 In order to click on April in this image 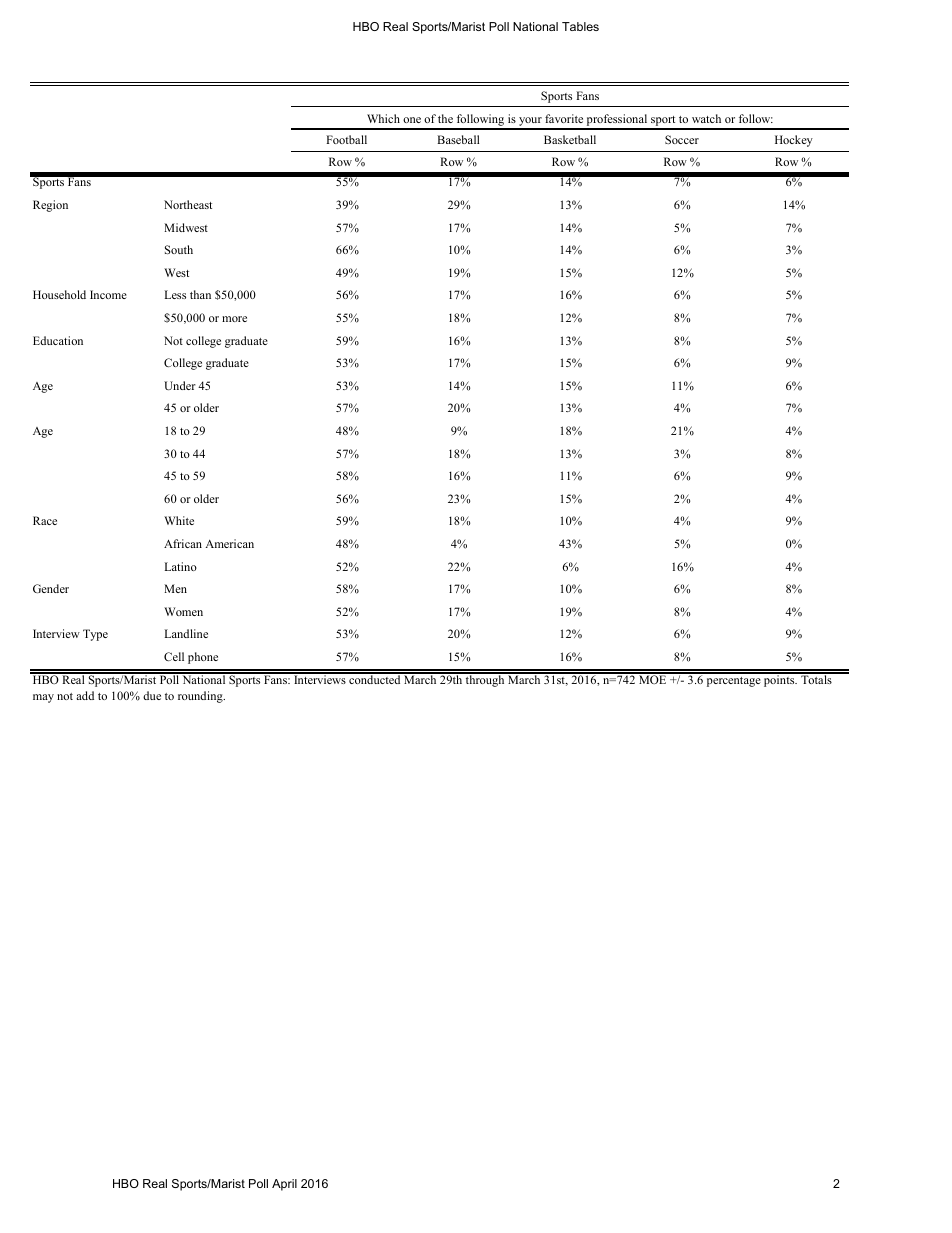, I will do `click(284, 1185)`.
